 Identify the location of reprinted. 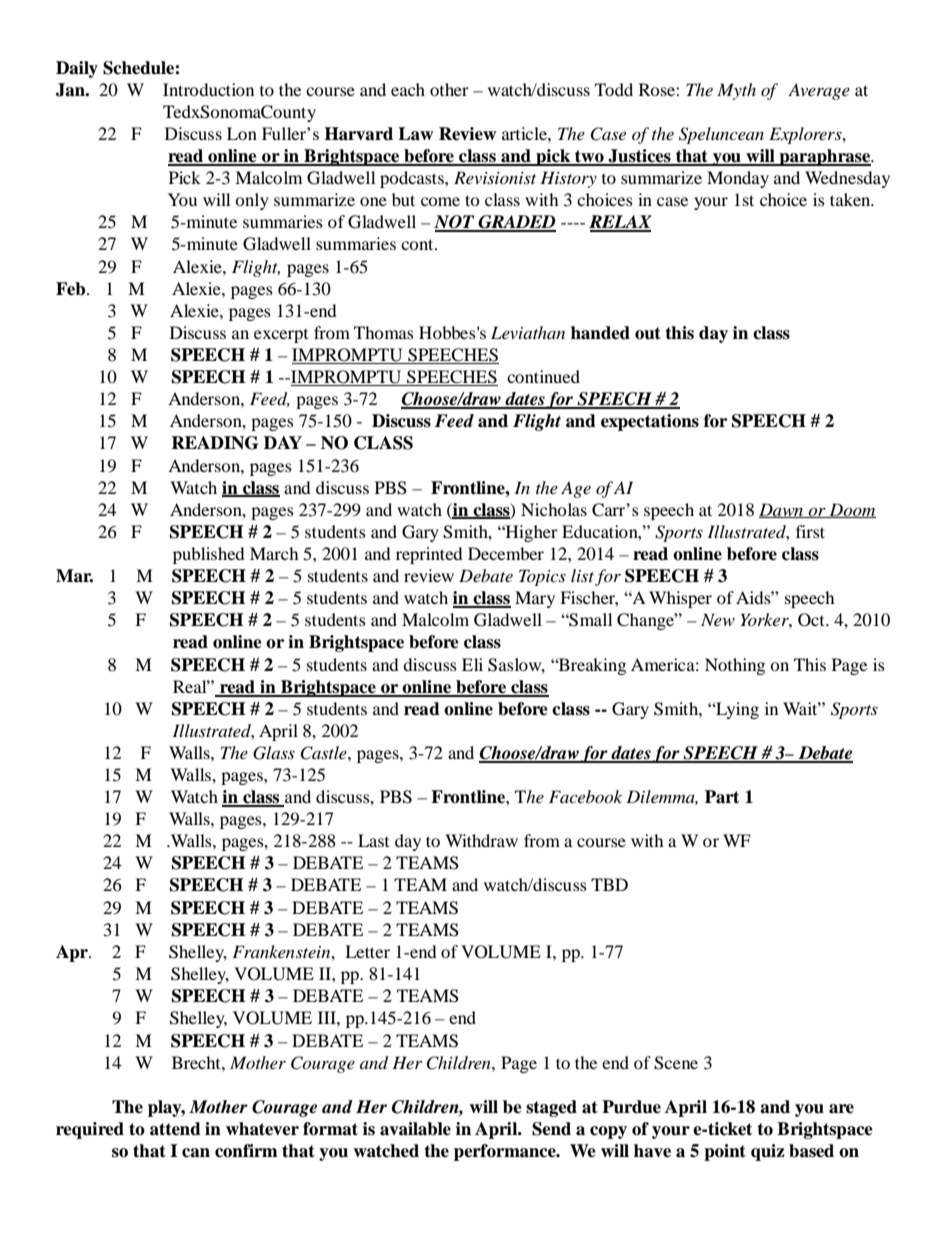
(429, 555).
